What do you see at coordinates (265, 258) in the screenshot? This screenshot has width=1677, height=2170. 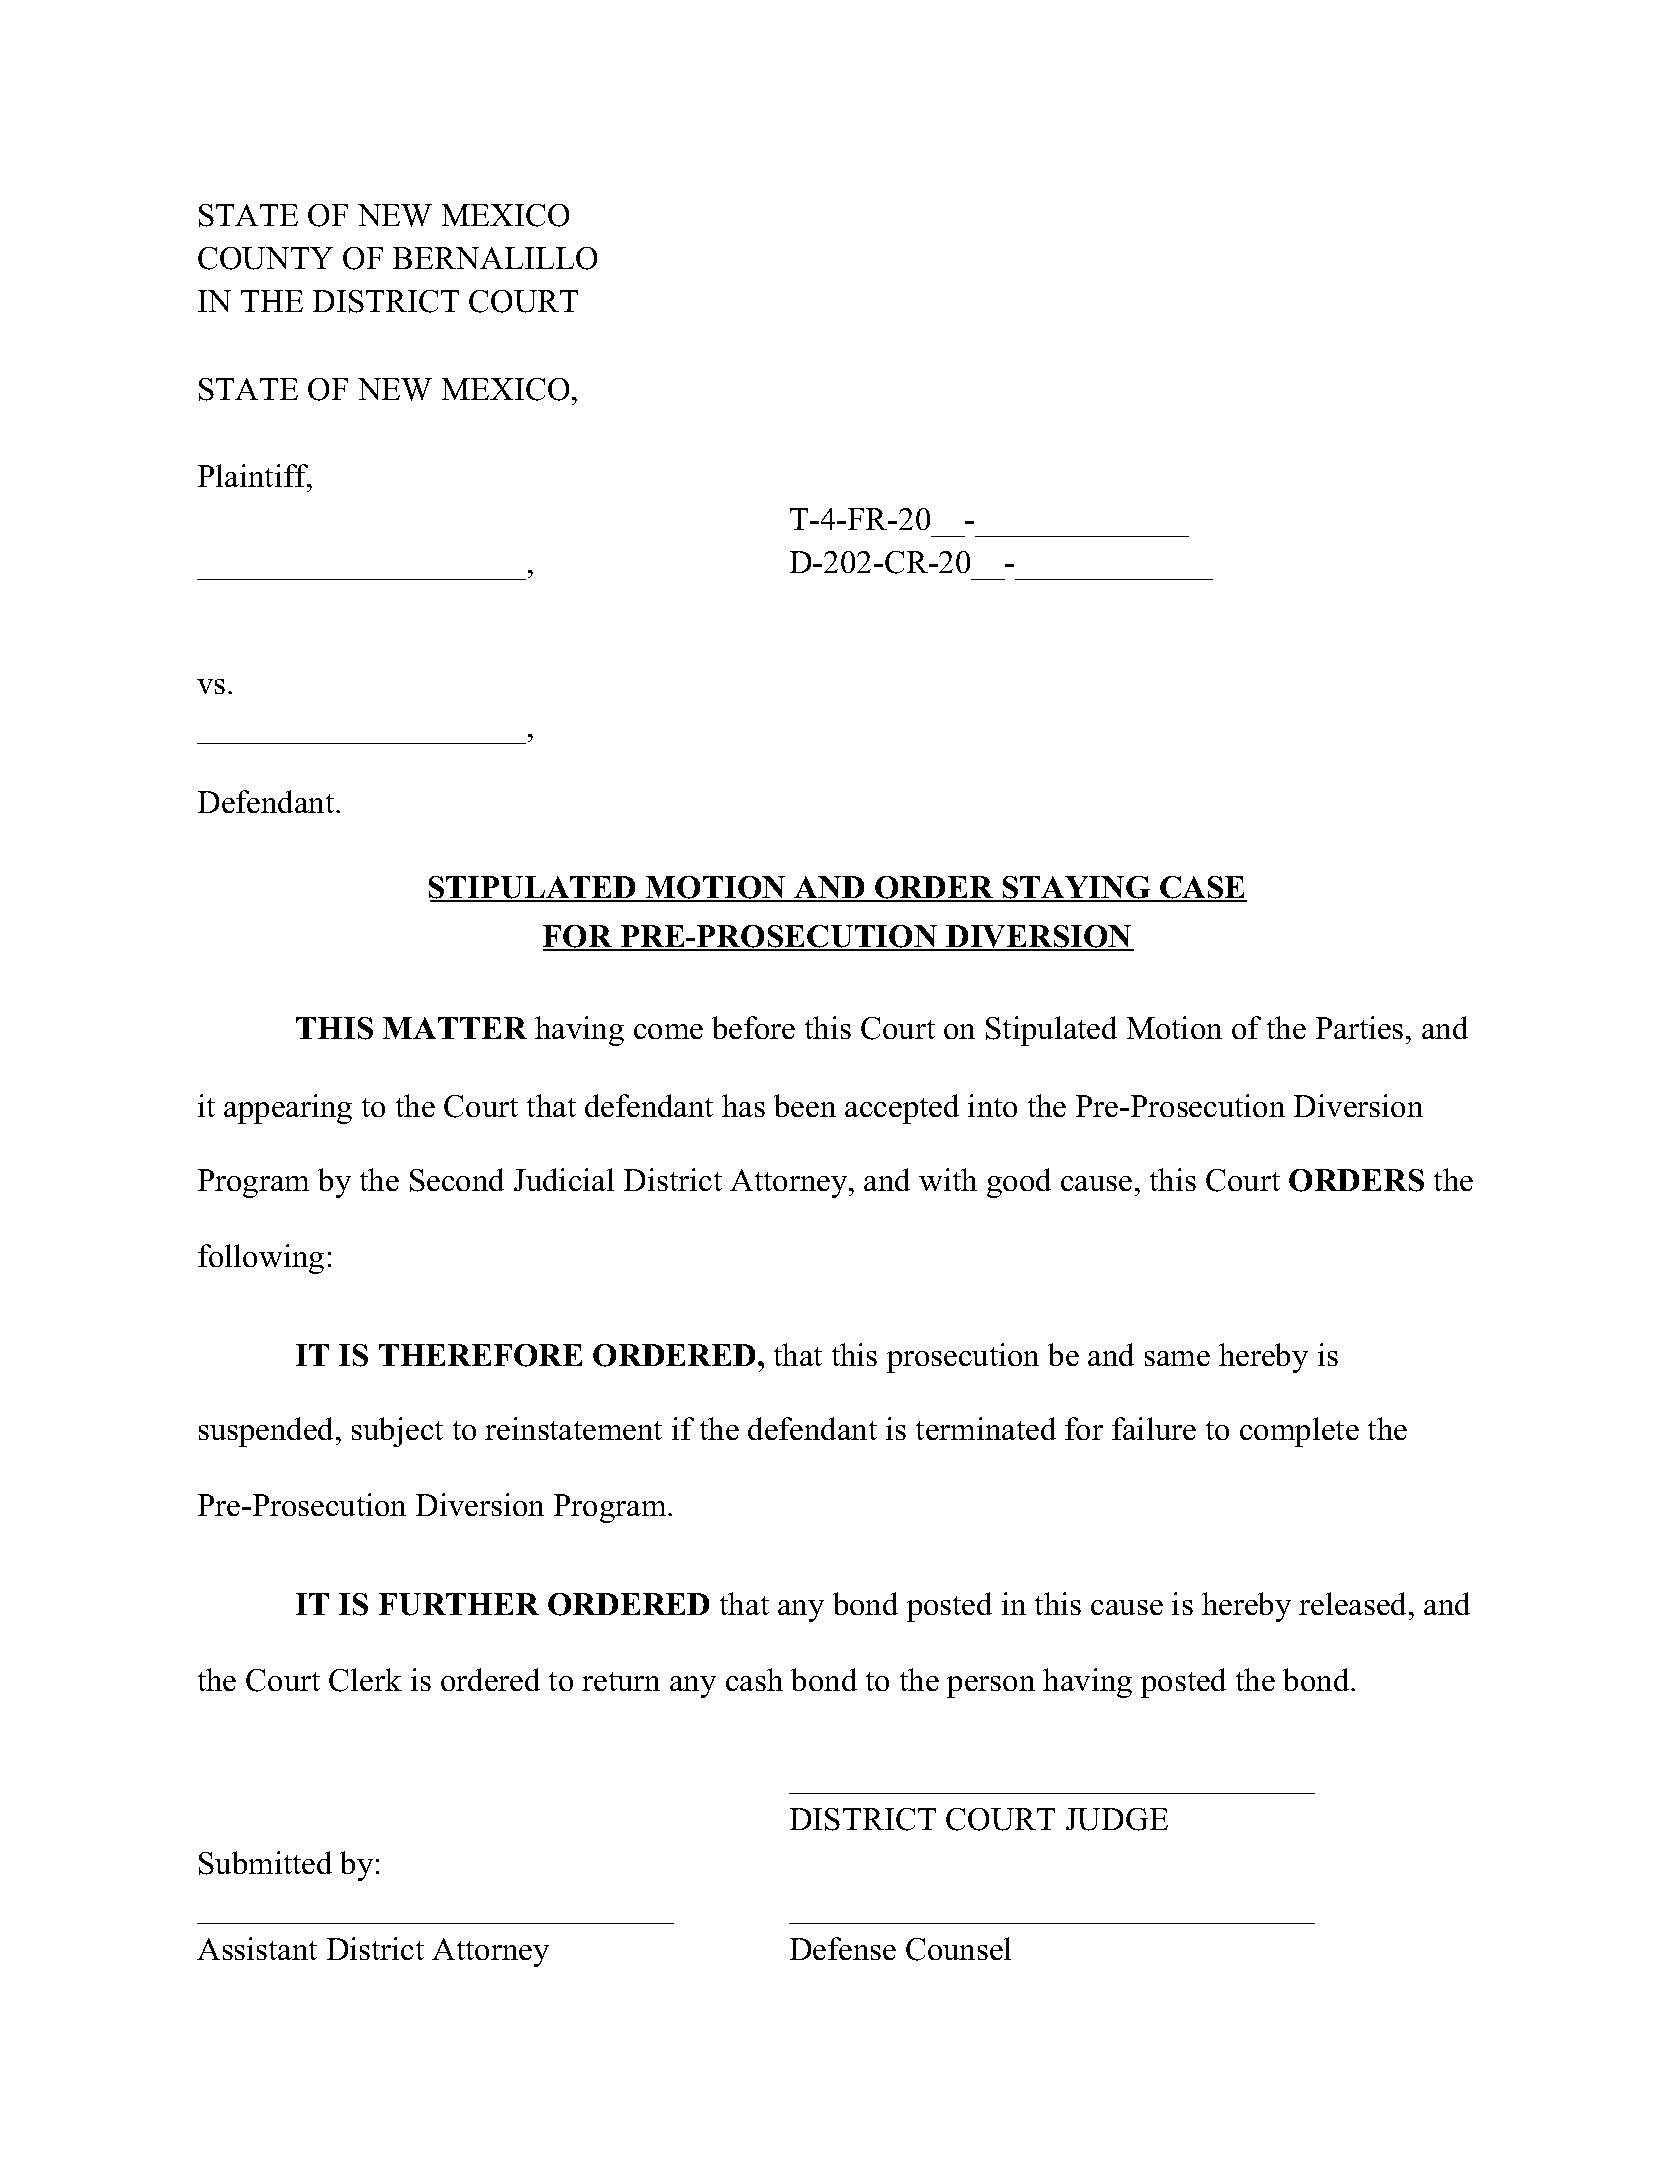 I see `COUNTY` at bounding box center [265, 258].
